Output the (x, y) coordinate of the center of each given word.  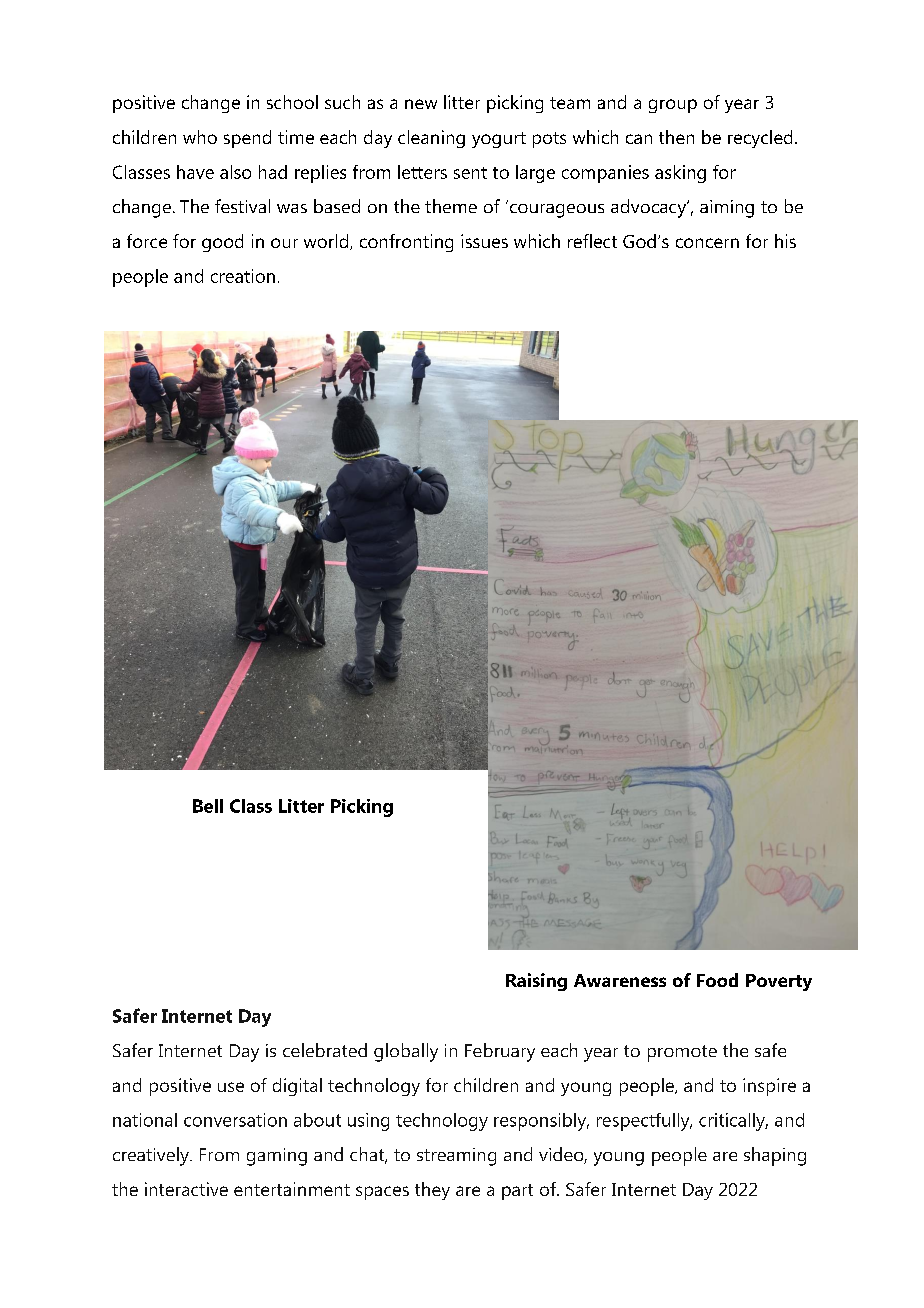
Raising (536, 982)
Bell (208, 806)
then (676, 137)
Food (717, 980)
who (200, 137)
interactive (186, 1189)
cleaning (431, 139)
